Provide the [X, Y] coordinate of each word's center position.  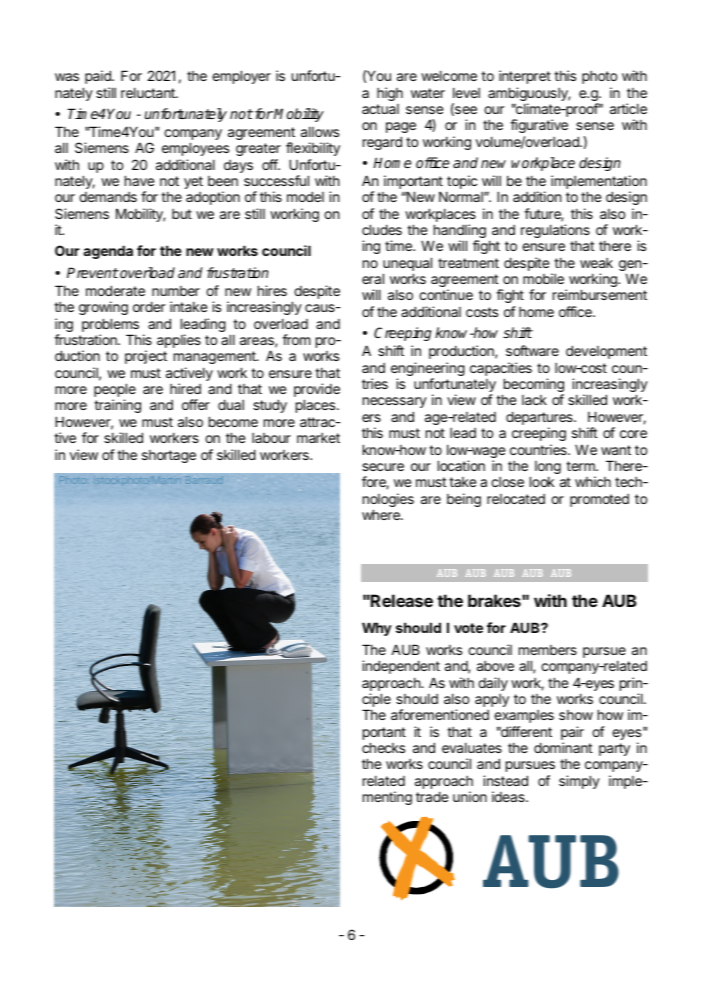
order [149, 306]
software [532, 350]
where [382, 514]
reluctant [149, 92]
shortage [169, 456]
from [296, 339]
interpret [525, 77]
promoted [599, 500]
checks [383, 747]
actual [380, 109]
